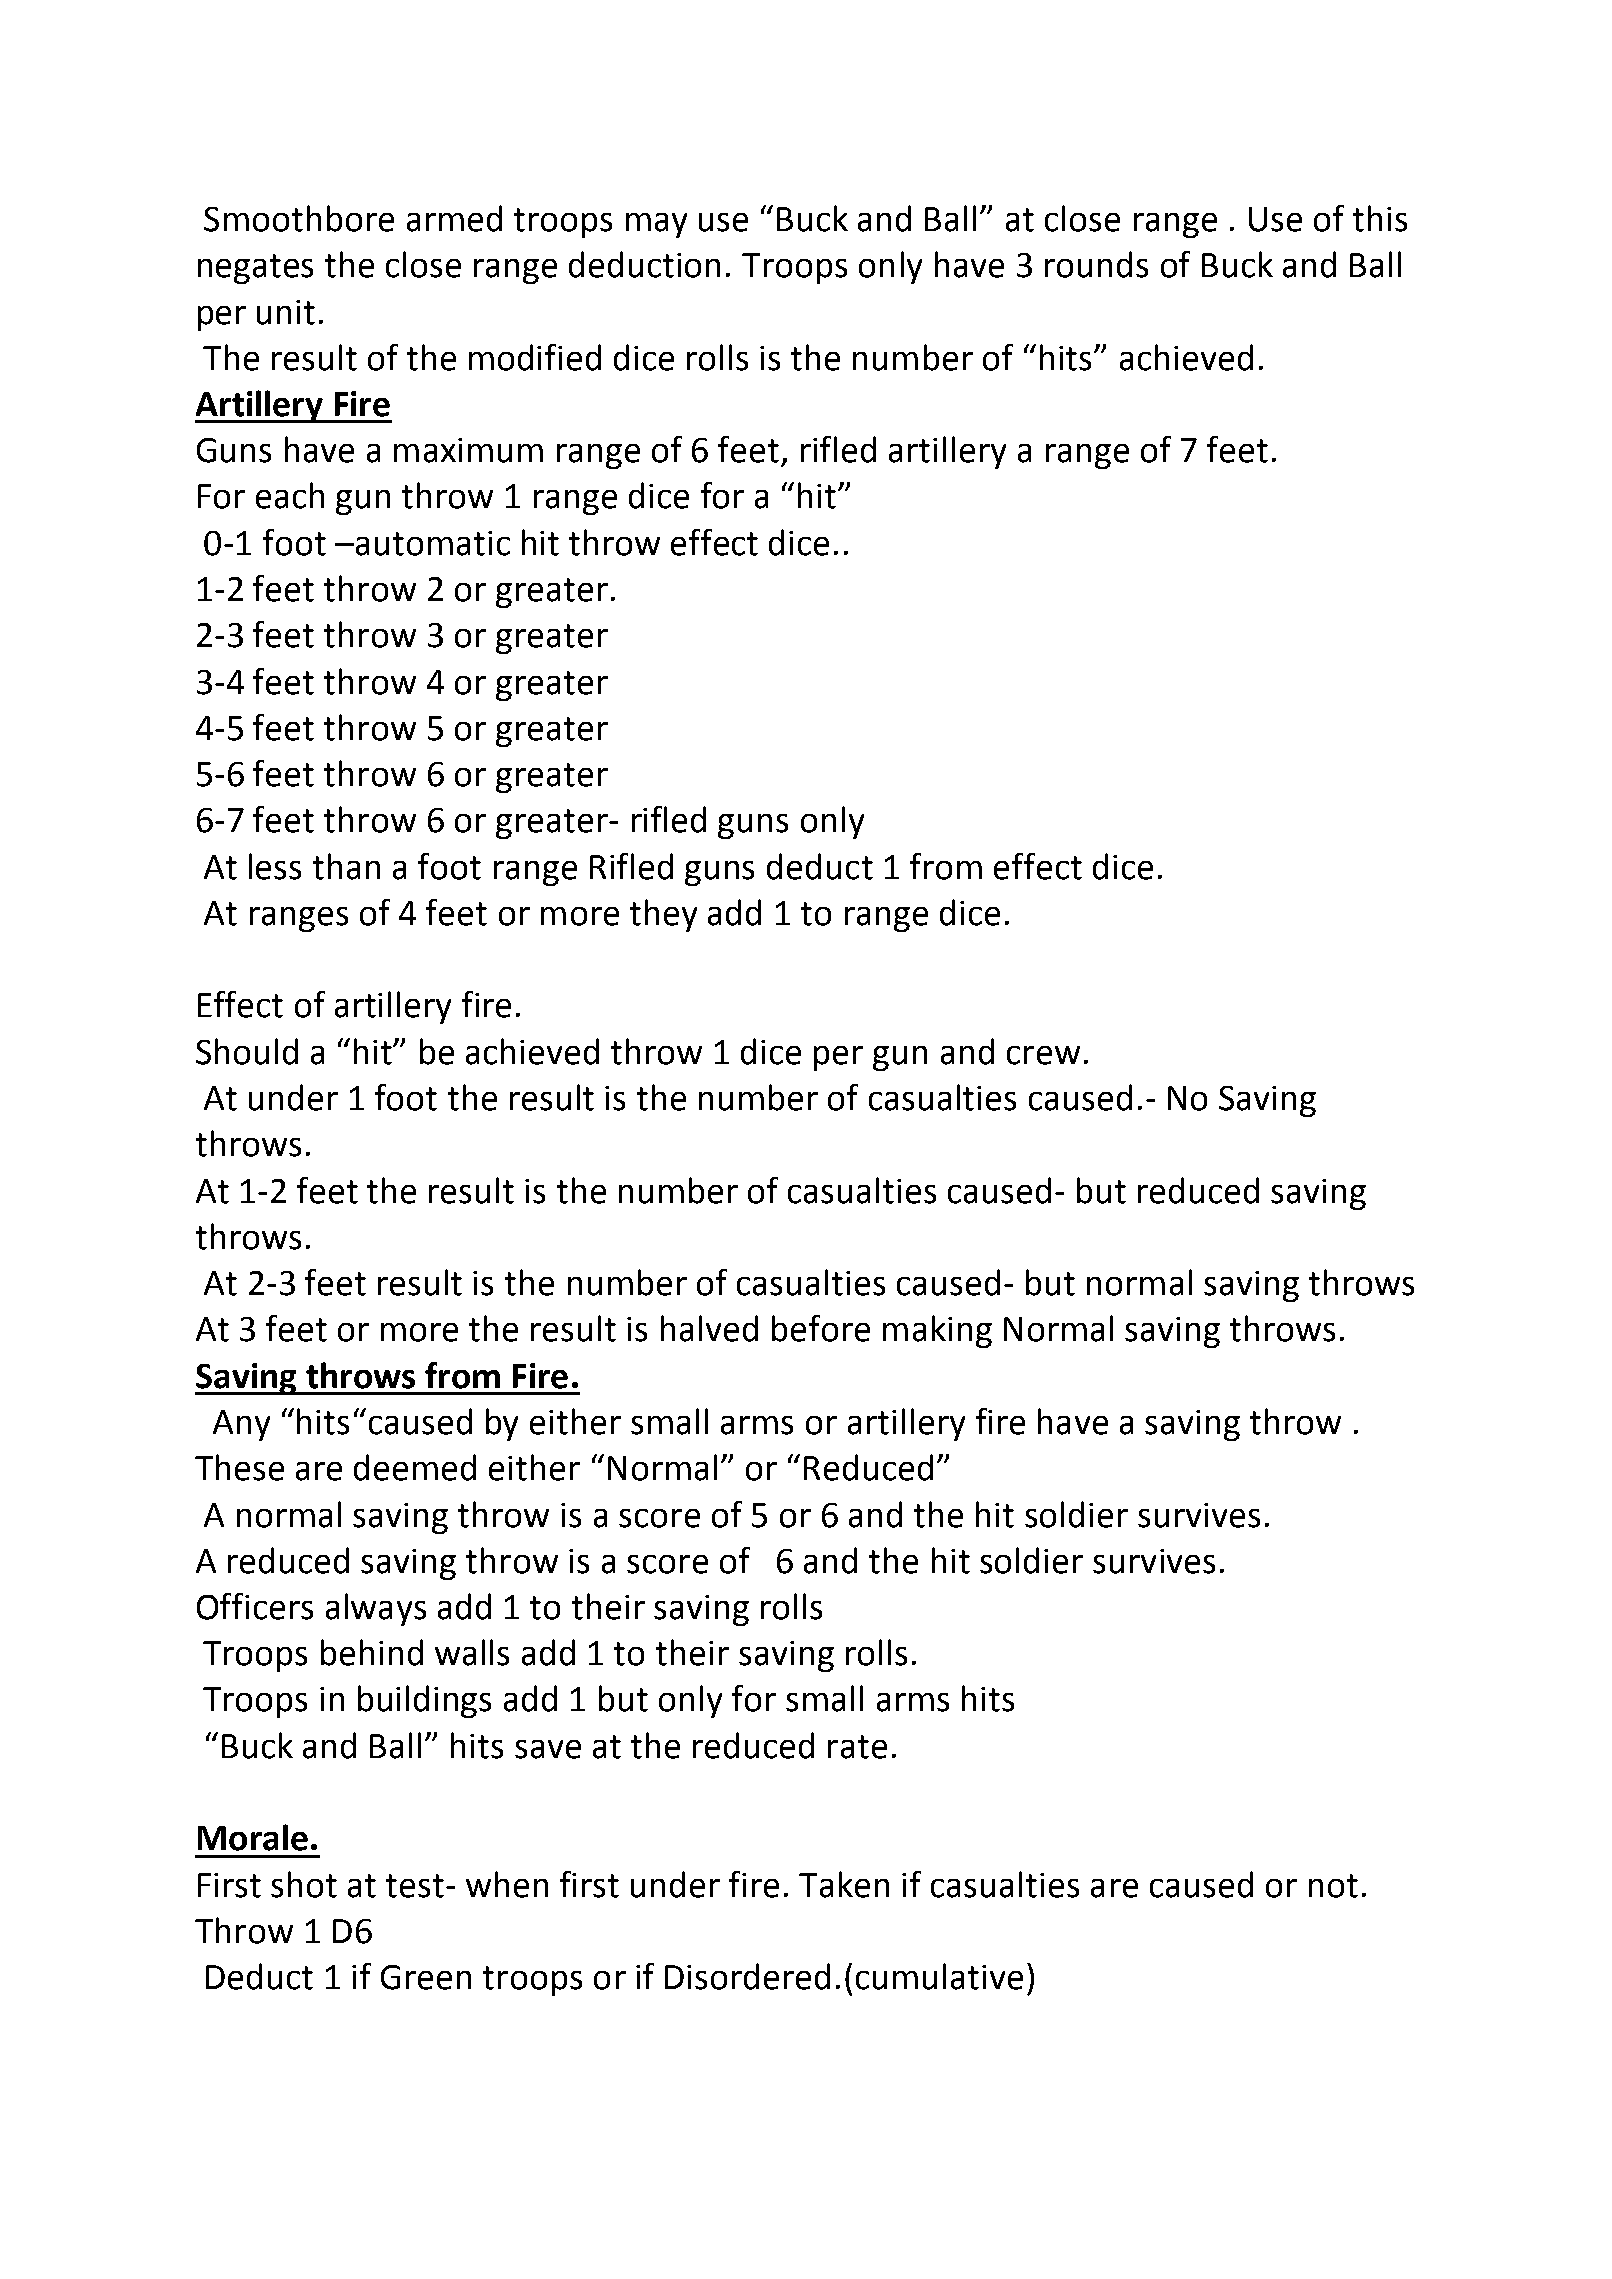 This screenshot has width=1612, height=2279. Describe the element at coordinates (844, 1884) in the screenshot. I see `Taken` at that location.
